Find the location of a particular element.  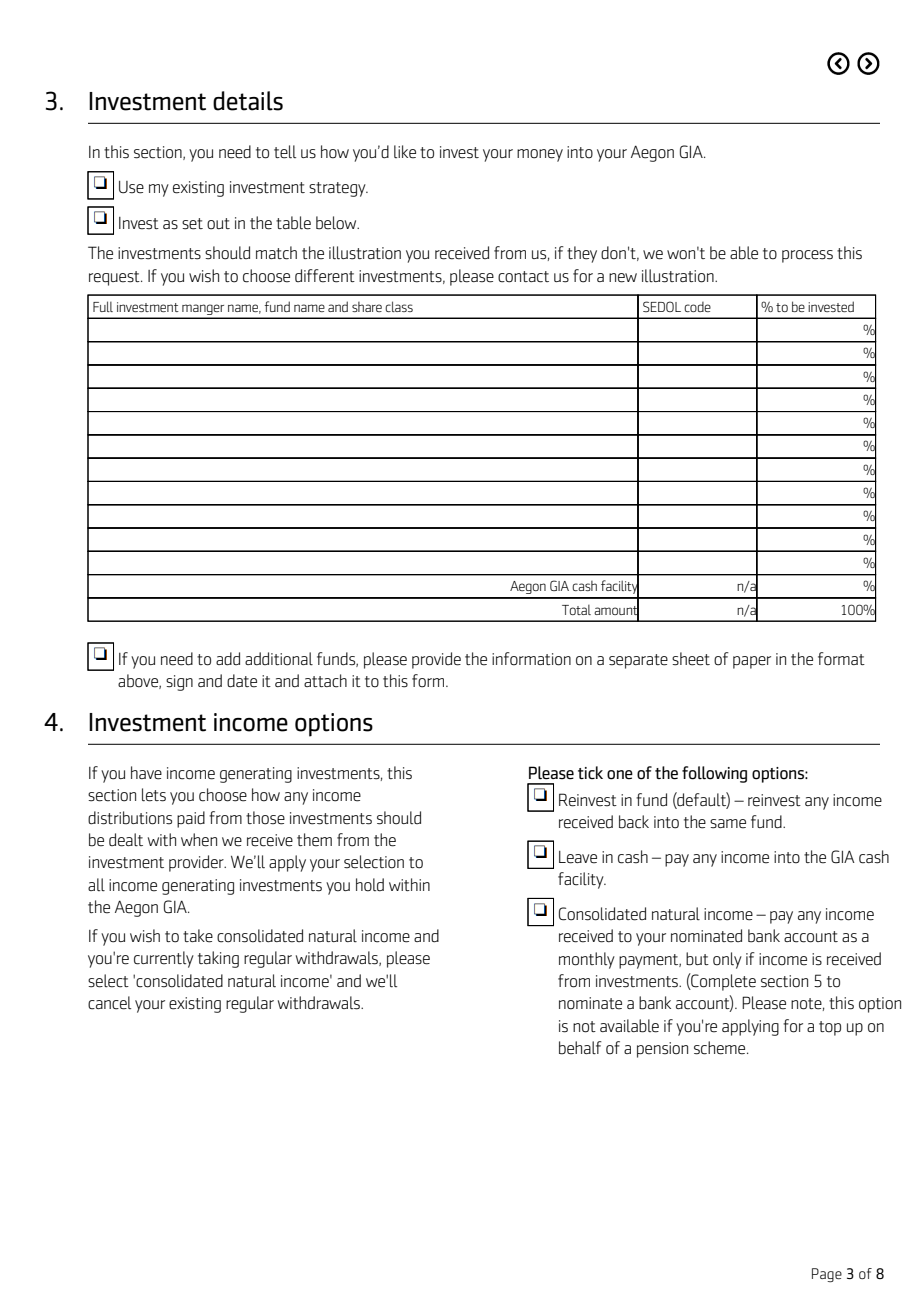

Full is located at coordinates (103, 306).
